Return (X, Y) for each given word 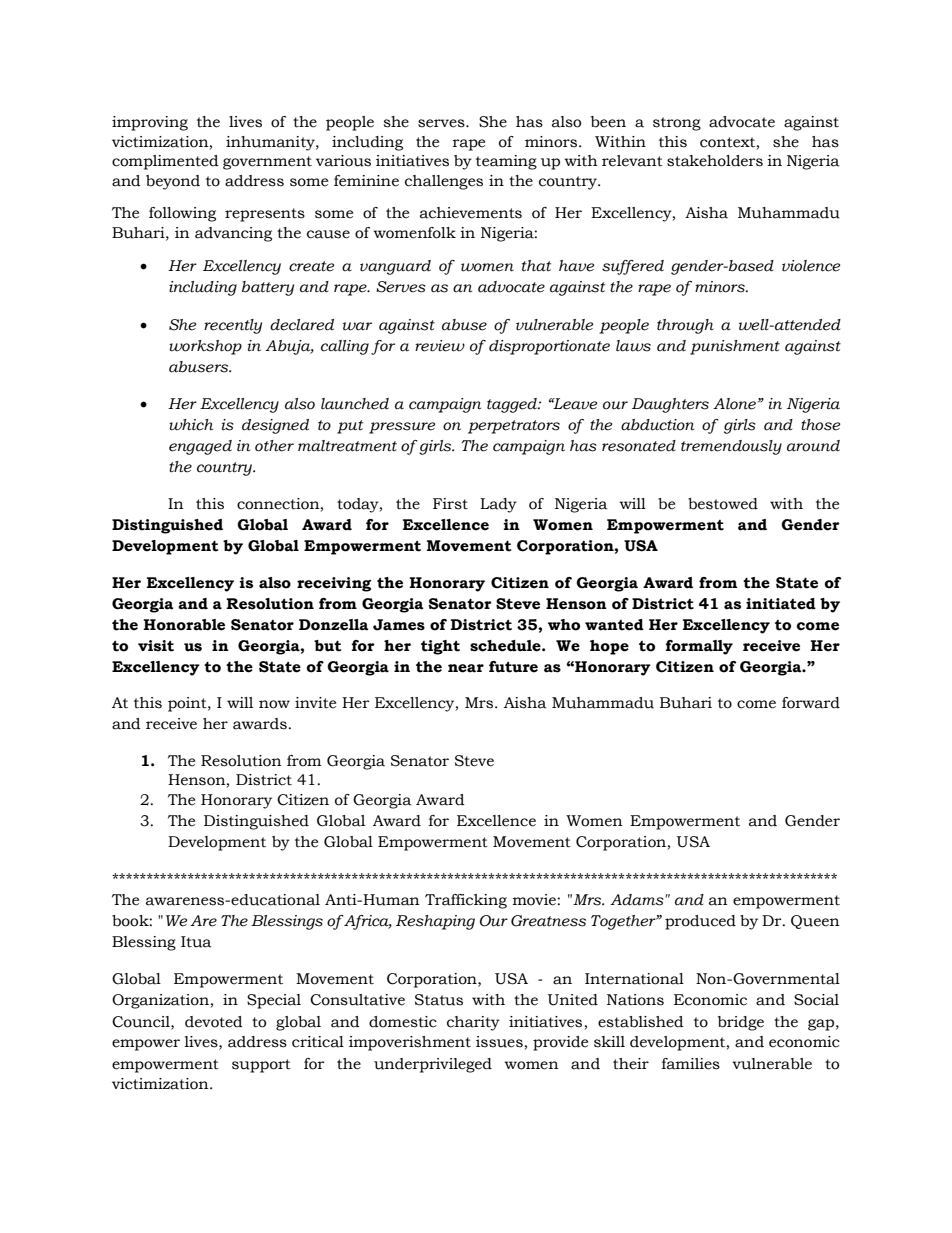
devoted (214, 1022)
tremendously (731, 447)
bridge (741, 1023)
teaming (506, 162)
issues (499, 1042)
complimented (165, 162)
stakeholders (715, 161)
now (274, 704)
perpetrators (514, 427)
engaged (200, 447)
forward (811, 703)
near (466, 668)
